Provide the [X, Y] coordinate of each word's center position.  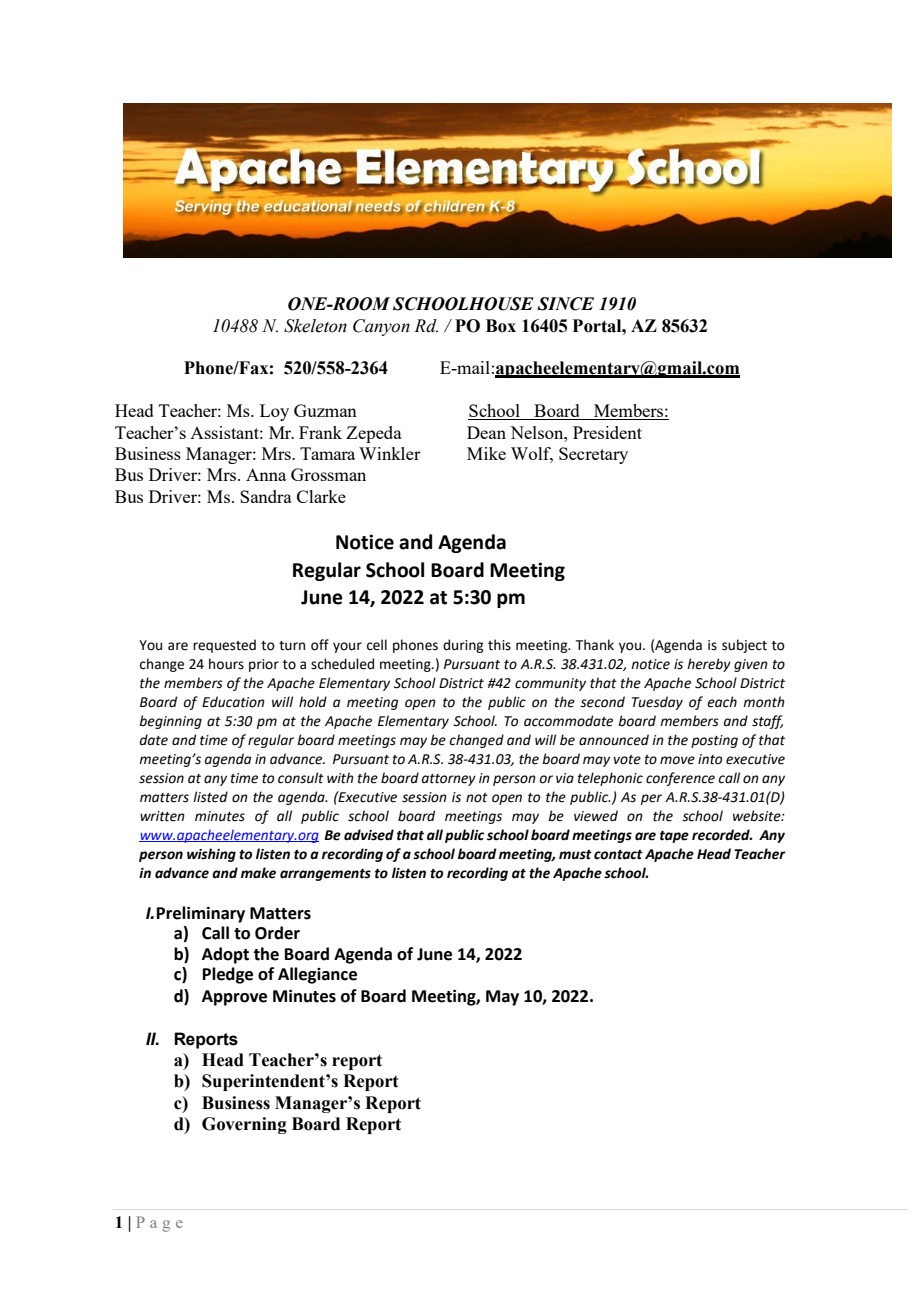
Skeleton [315, 326]
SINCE [565, 304]
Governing [244, 1125]
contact [618, 855]
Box [501, 326]
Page [159, 1224]
